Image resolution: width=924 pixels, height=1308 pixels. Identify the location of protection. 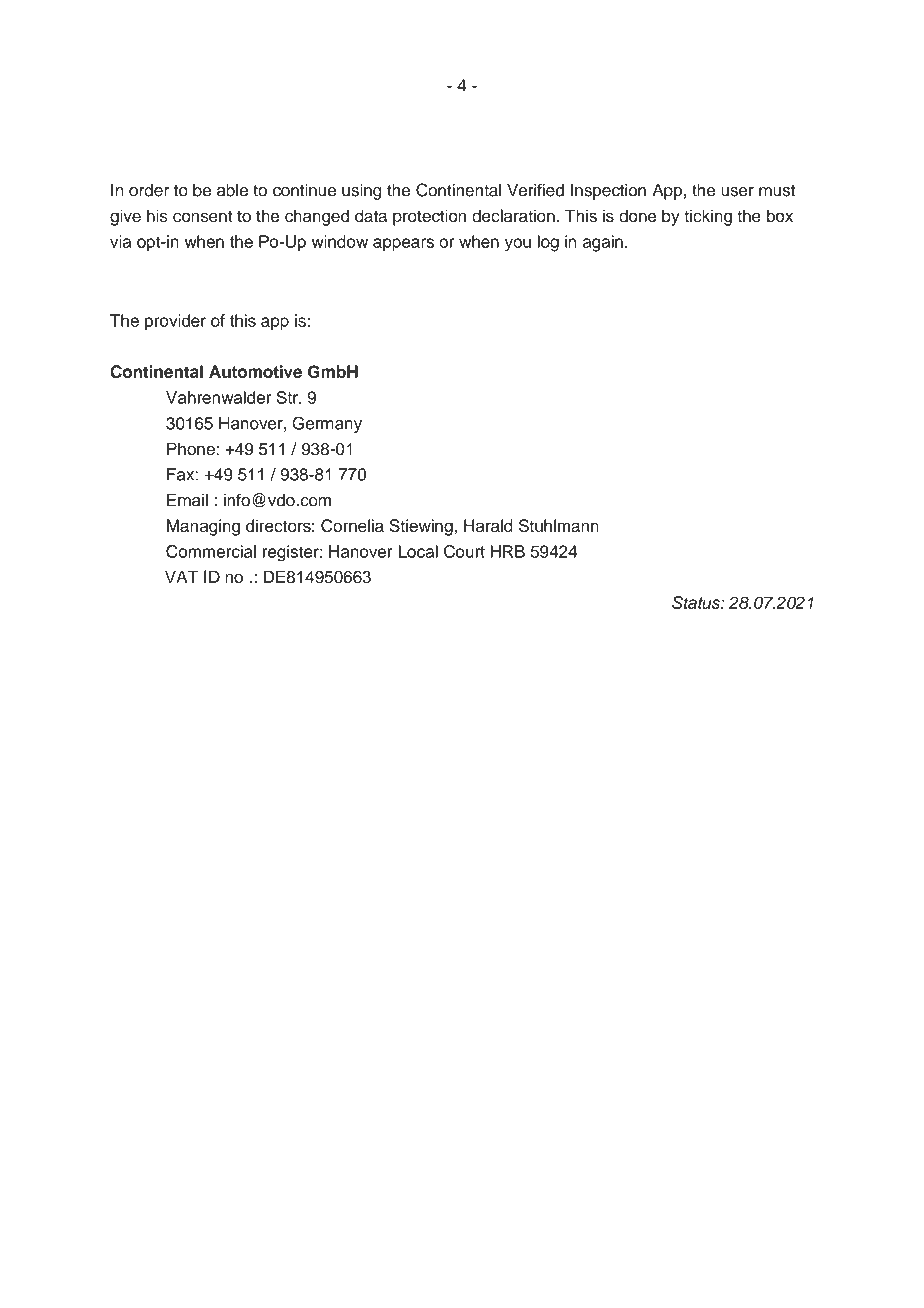
(429, 217).
